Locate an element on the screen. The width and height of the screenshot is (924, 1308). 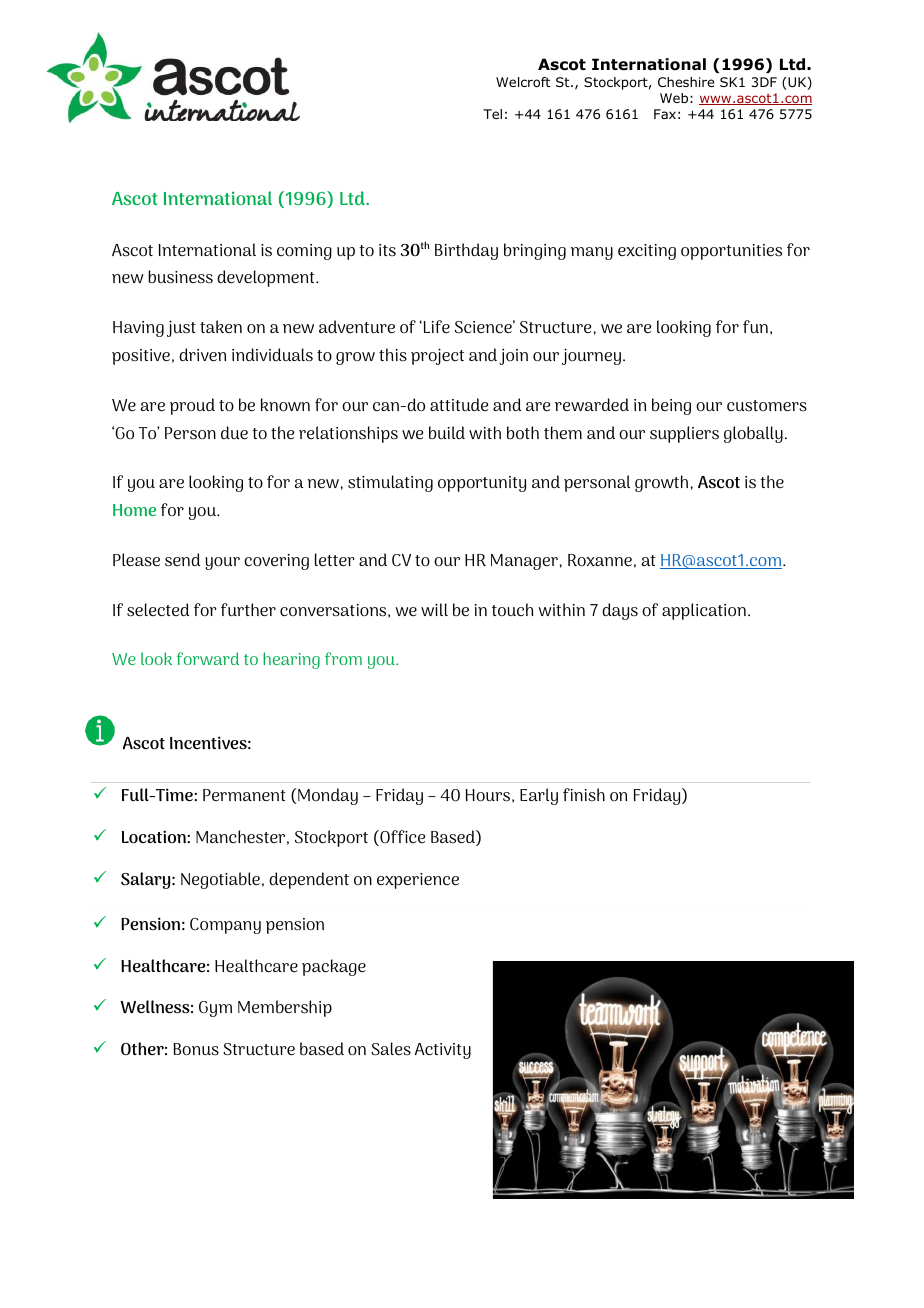
Office is located at coordinates (401, 838).
